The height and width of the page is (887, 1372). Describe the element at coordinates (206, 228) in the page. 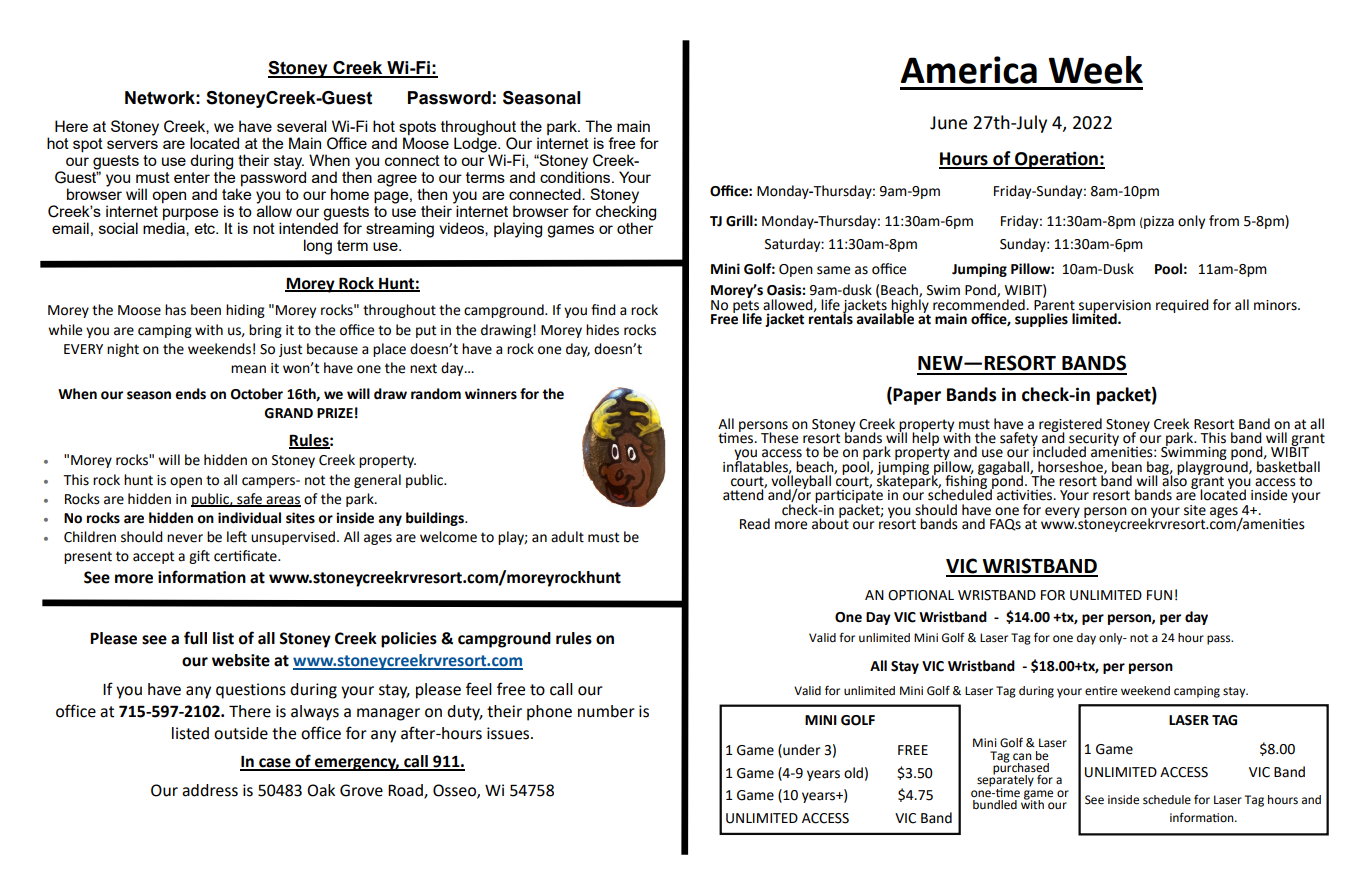

I see `etc` at that location.
